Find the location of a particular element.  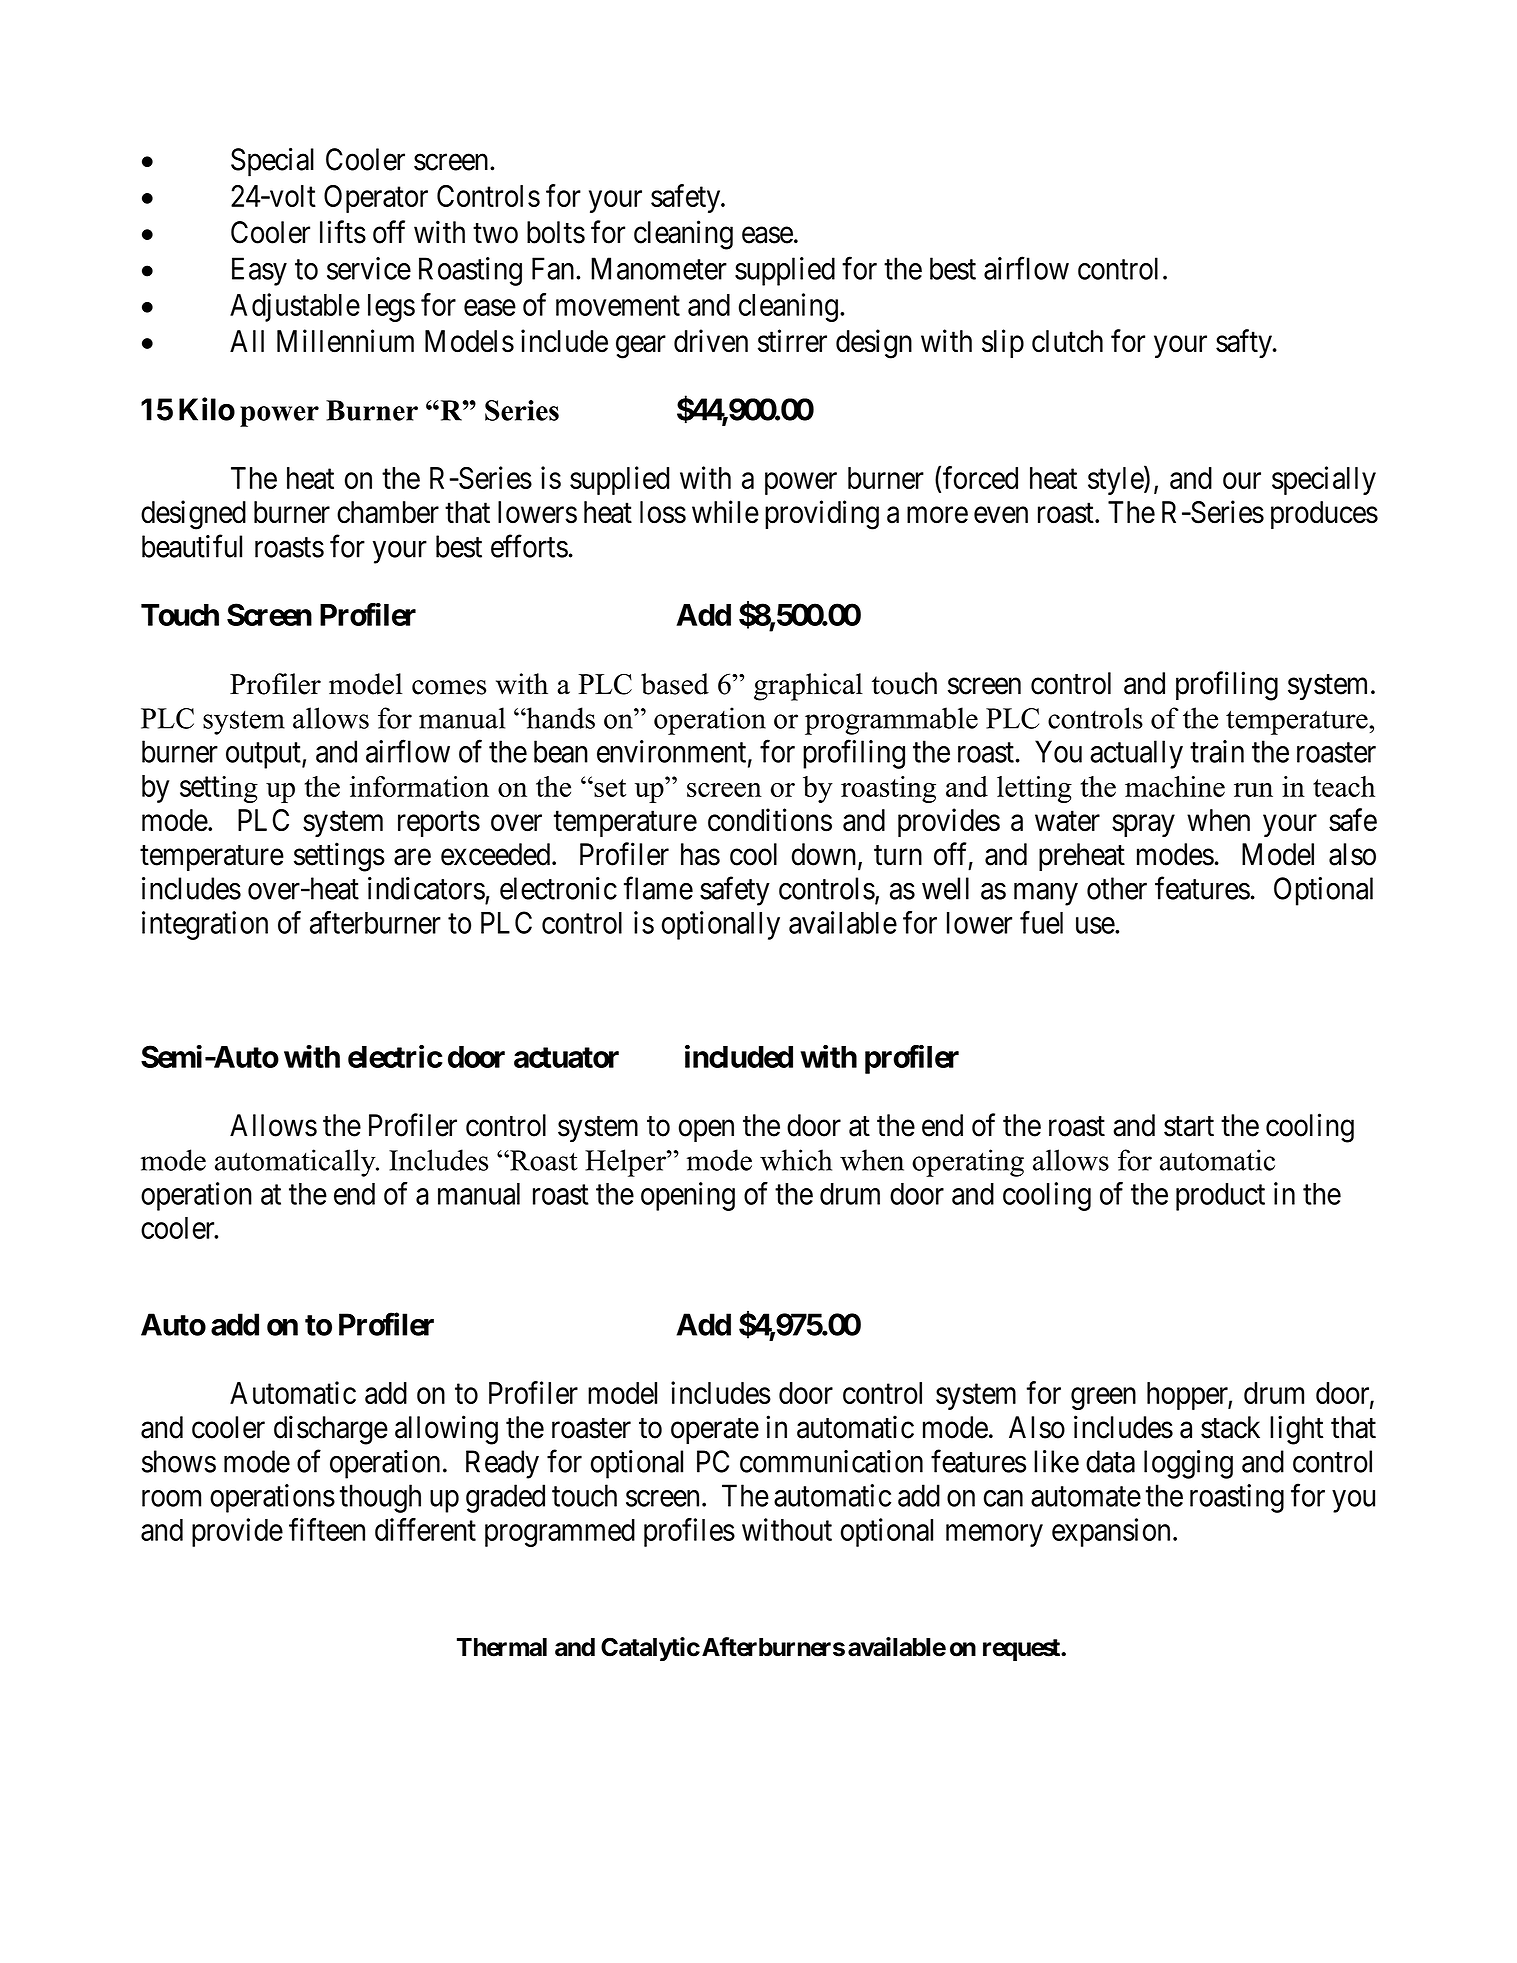

safty is located at coordinates (1245, 343).
